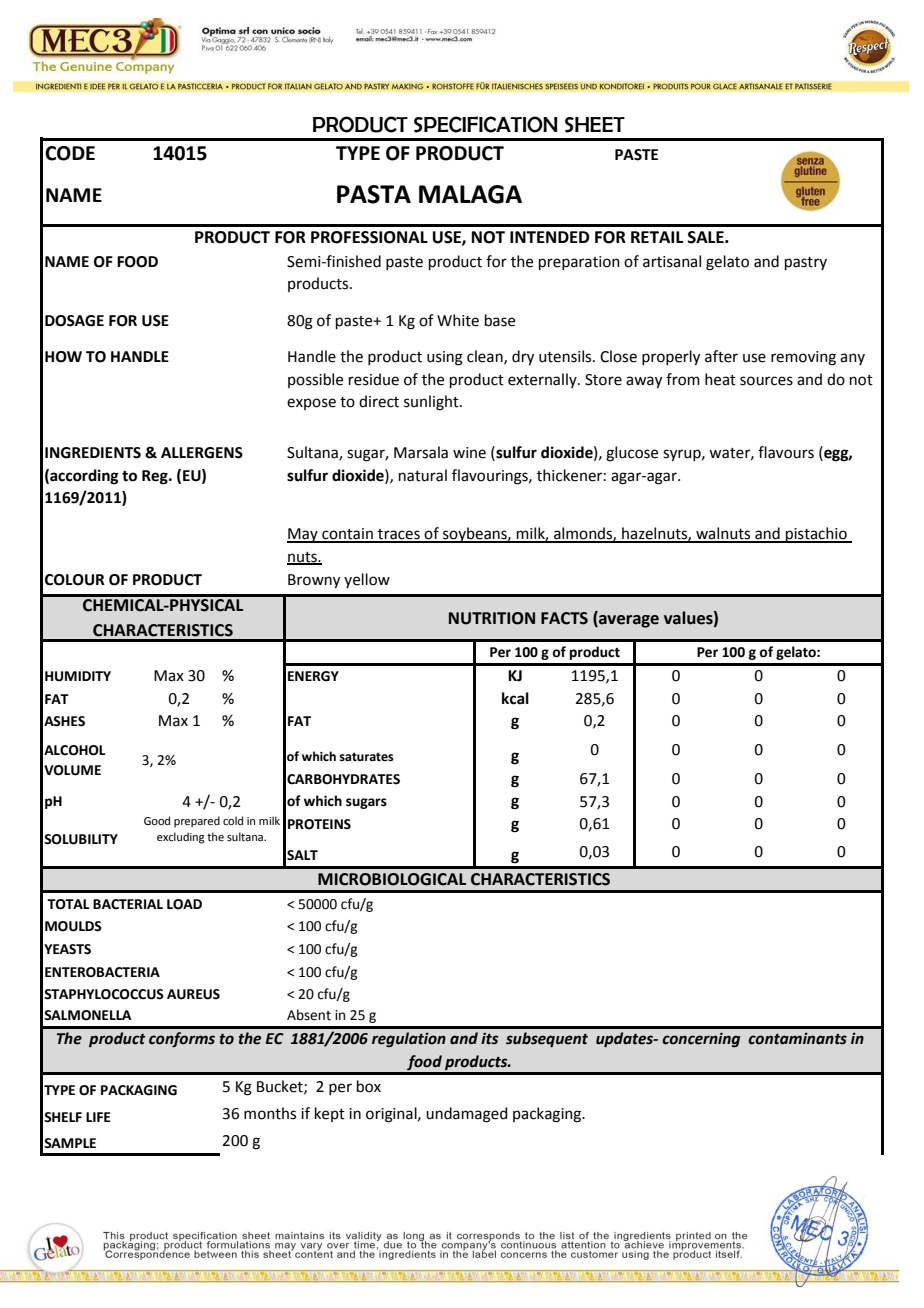  What do you see at coordinates (515, 698) in the screenshot?
I see `kcal` at bounding box center [515, 698].
